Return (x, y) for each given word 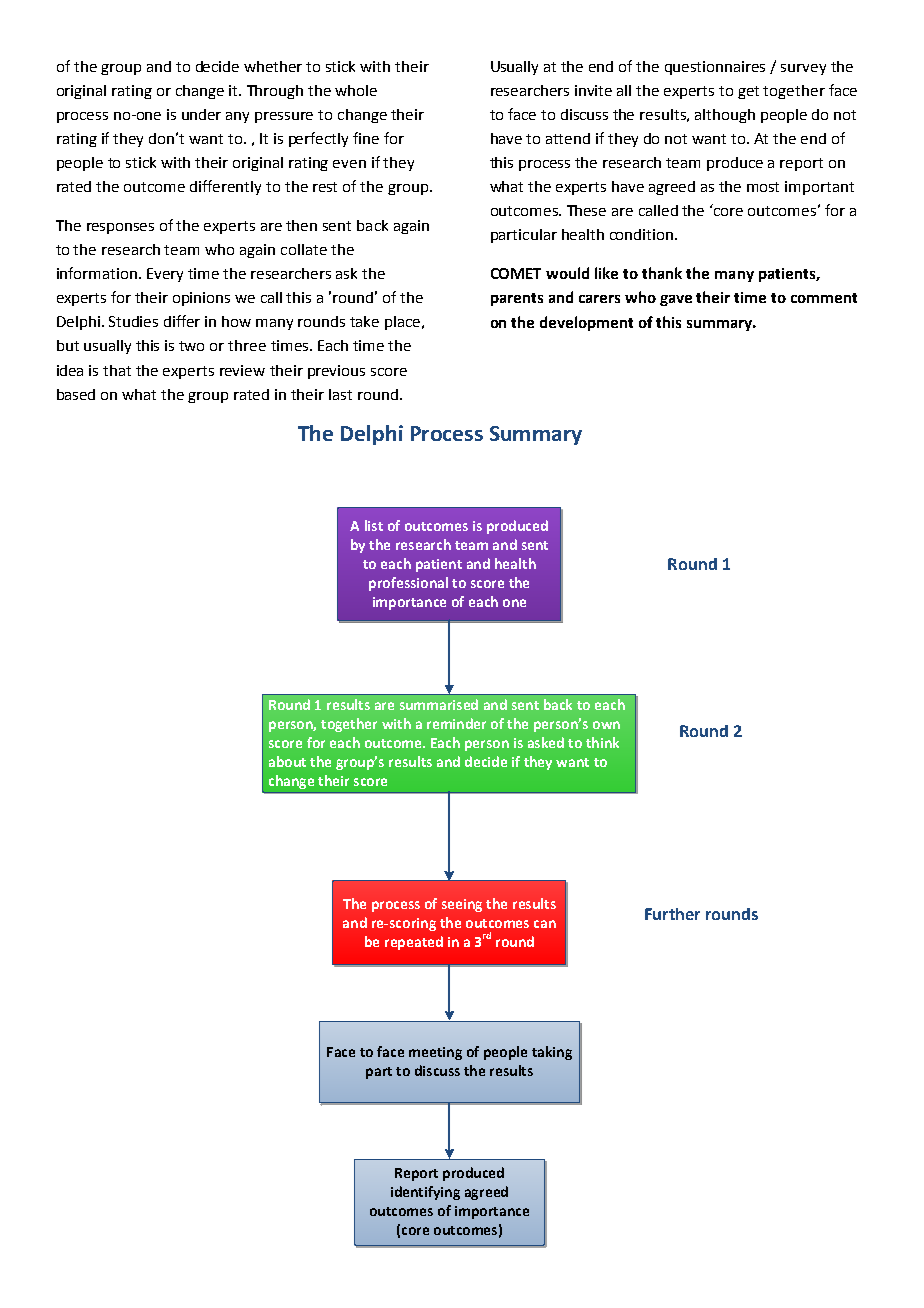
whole (356, 90)
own (606, 725)
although (725, 116)
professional (408, 584)
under (201, 114)
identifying (425, 1193)
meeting (435, 1053)
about (287, 761)
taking (552, 1053)
